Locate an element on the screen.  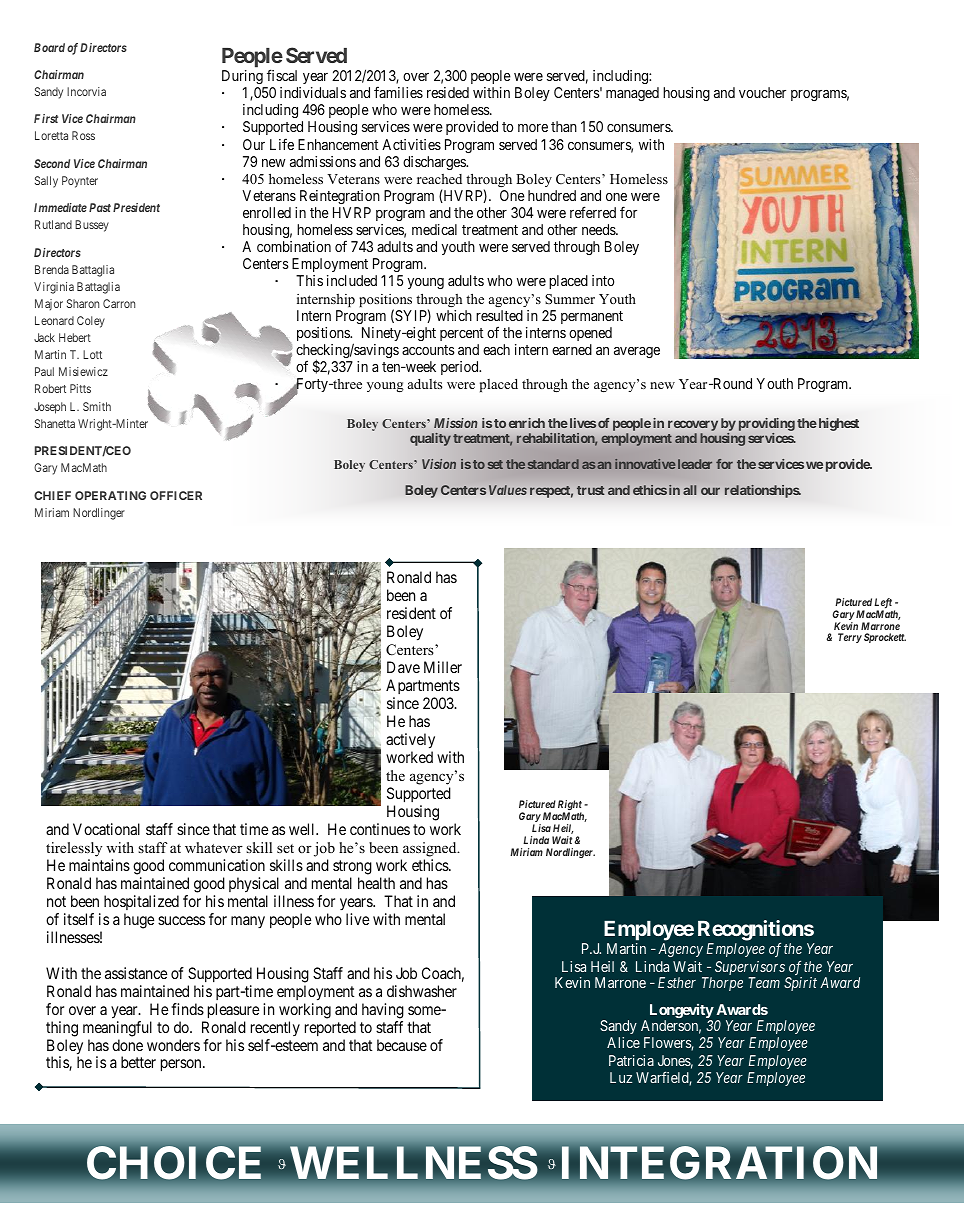
assigned is located at coordinates (431, 849).
